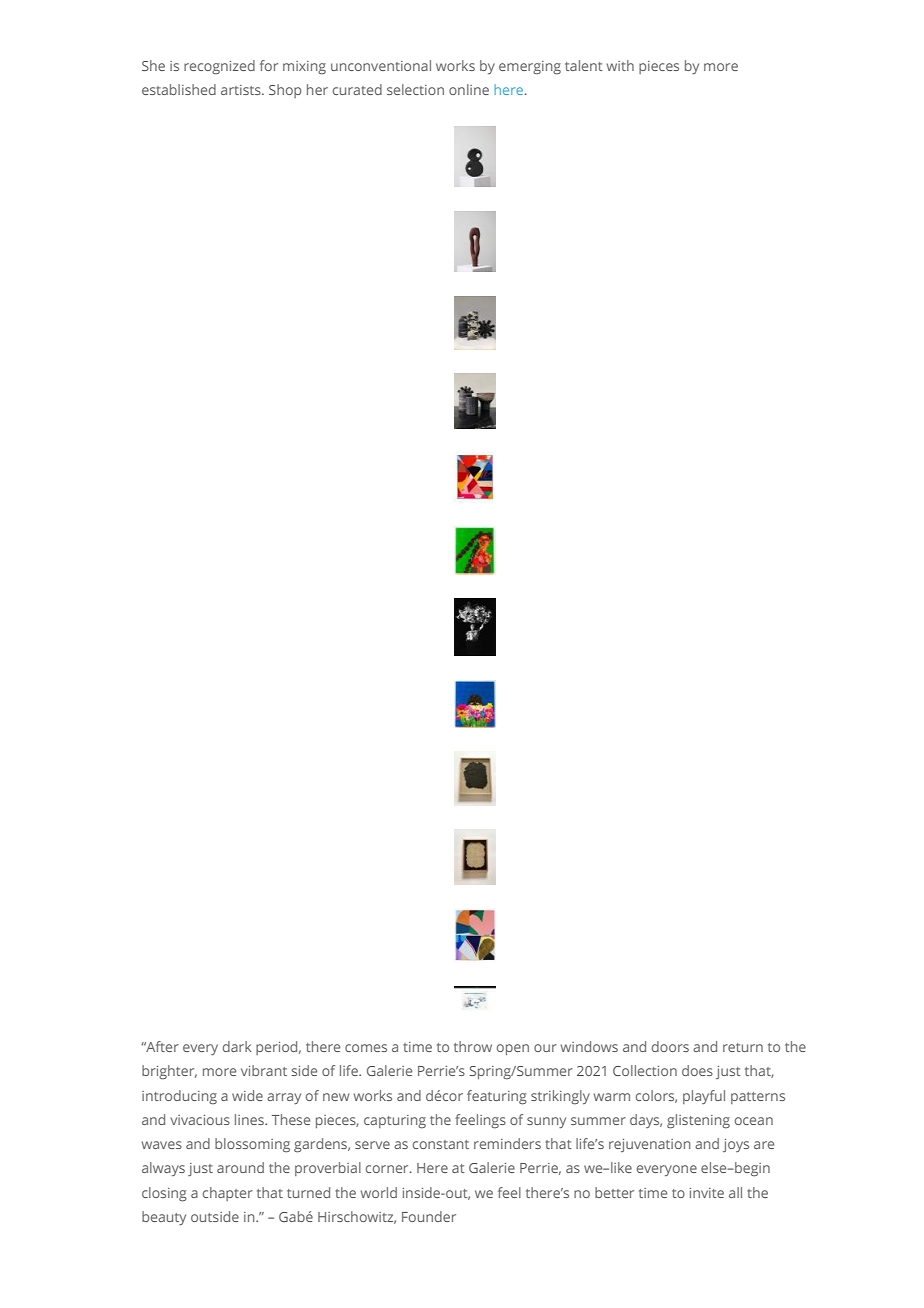 The height and width of the screenshot is (1308, 924). I want to click on with, so click(620, 65).
